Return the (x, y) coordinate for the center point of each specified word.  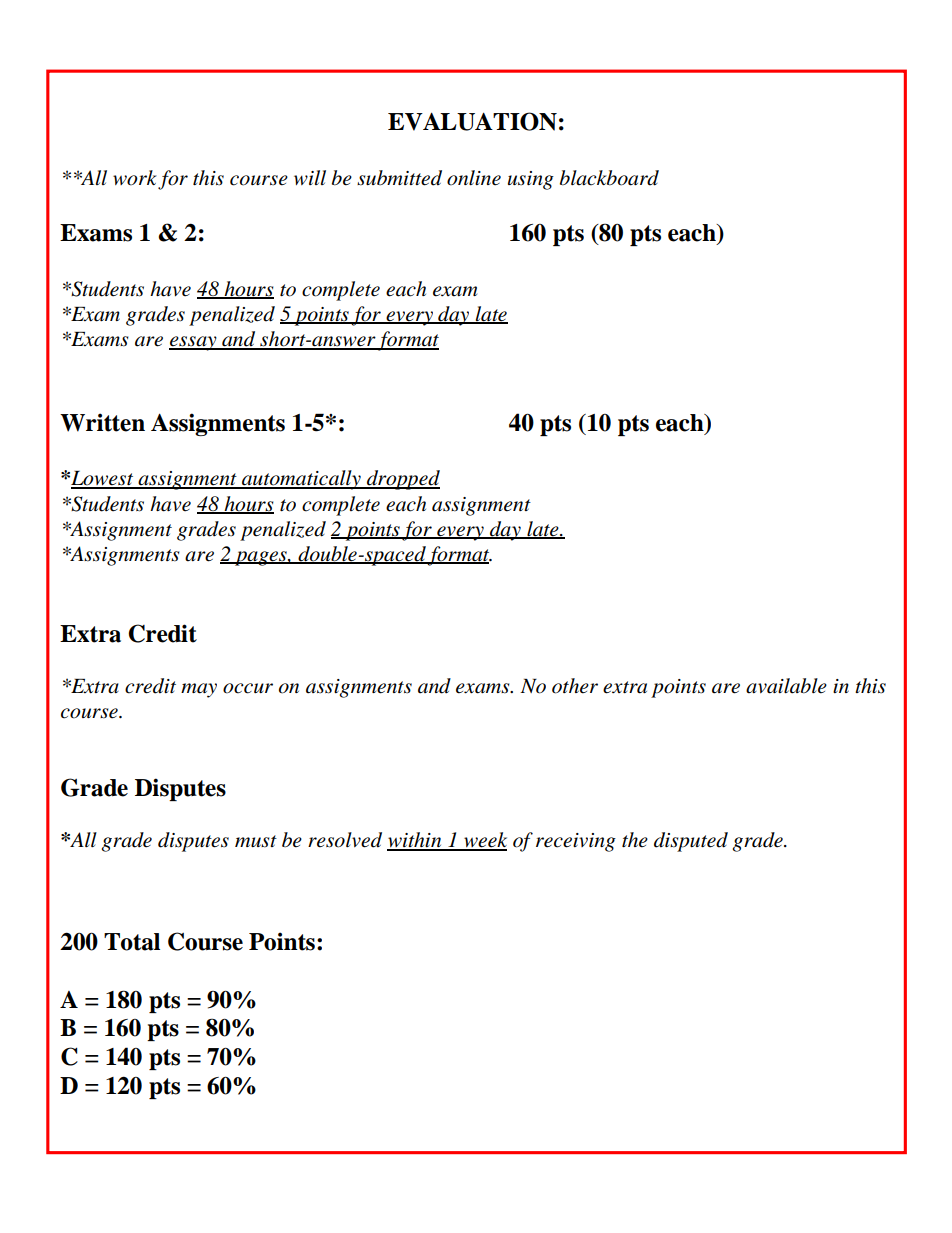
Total (132, 942)
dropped (402, 480)
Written (102, 422)
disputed (691, 842)
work (135, 178)
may (199, 690)
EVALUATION (472, 121)
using (531, 180)
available (786, 686)
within (415, 841)
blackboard (609, 178)
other (575, 686)
